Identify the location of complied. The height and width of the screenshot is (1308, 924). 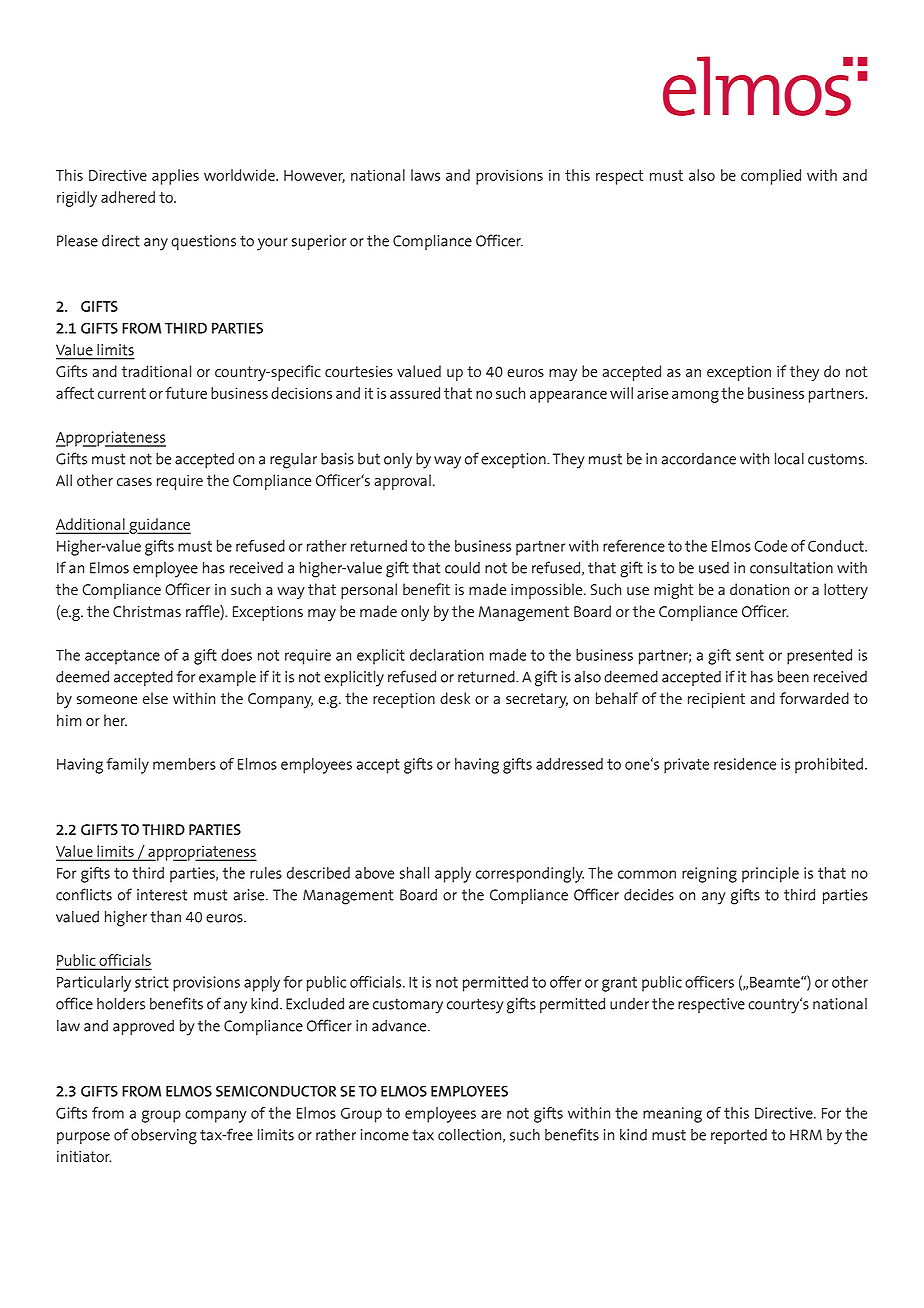
(771, 177).
